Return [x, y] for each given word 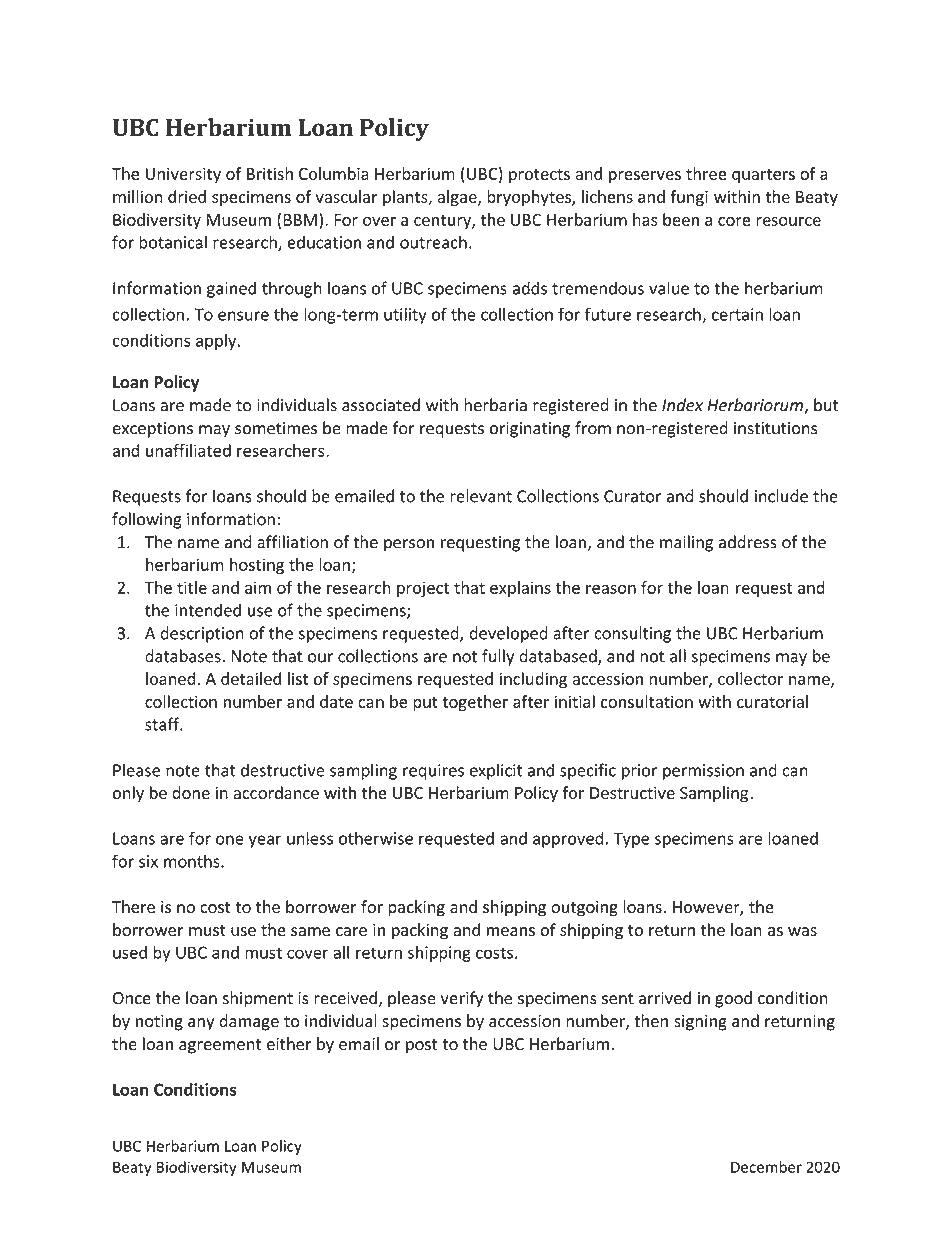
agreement [220, 1046]
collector [750, 678]
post [422, 1046]
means [511, 931]
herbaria [495, 405]
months [193, 861]
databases [184, 656]
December [766, 1167]
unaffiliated [188, 450]
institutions [775, 428]
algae [458, 198]
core [734, 221]
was [802, 931]
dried [187, 196]
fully [498, 657]
